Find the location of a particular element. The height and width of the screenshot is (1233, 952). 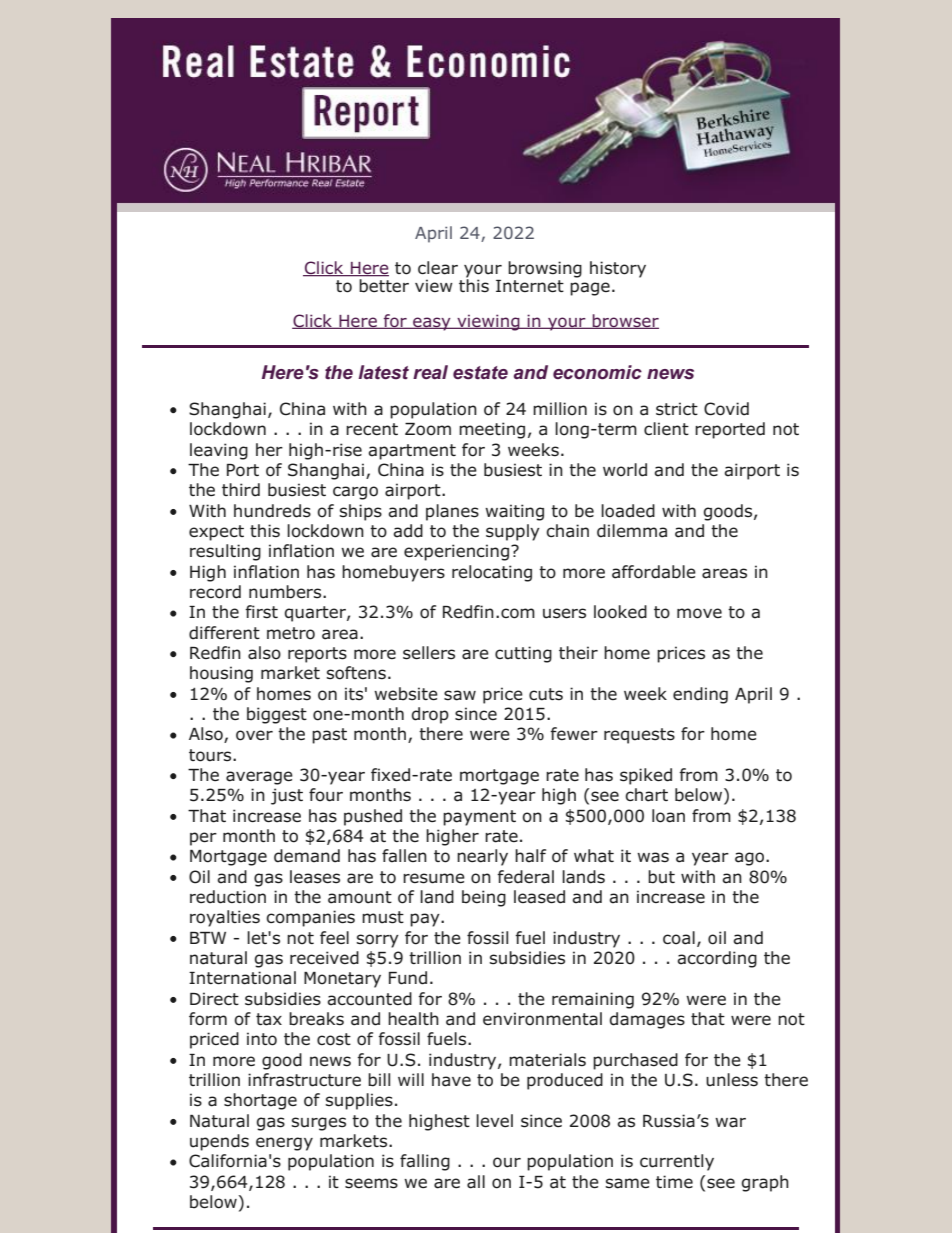

companies is located at coordinates (310, 918).
